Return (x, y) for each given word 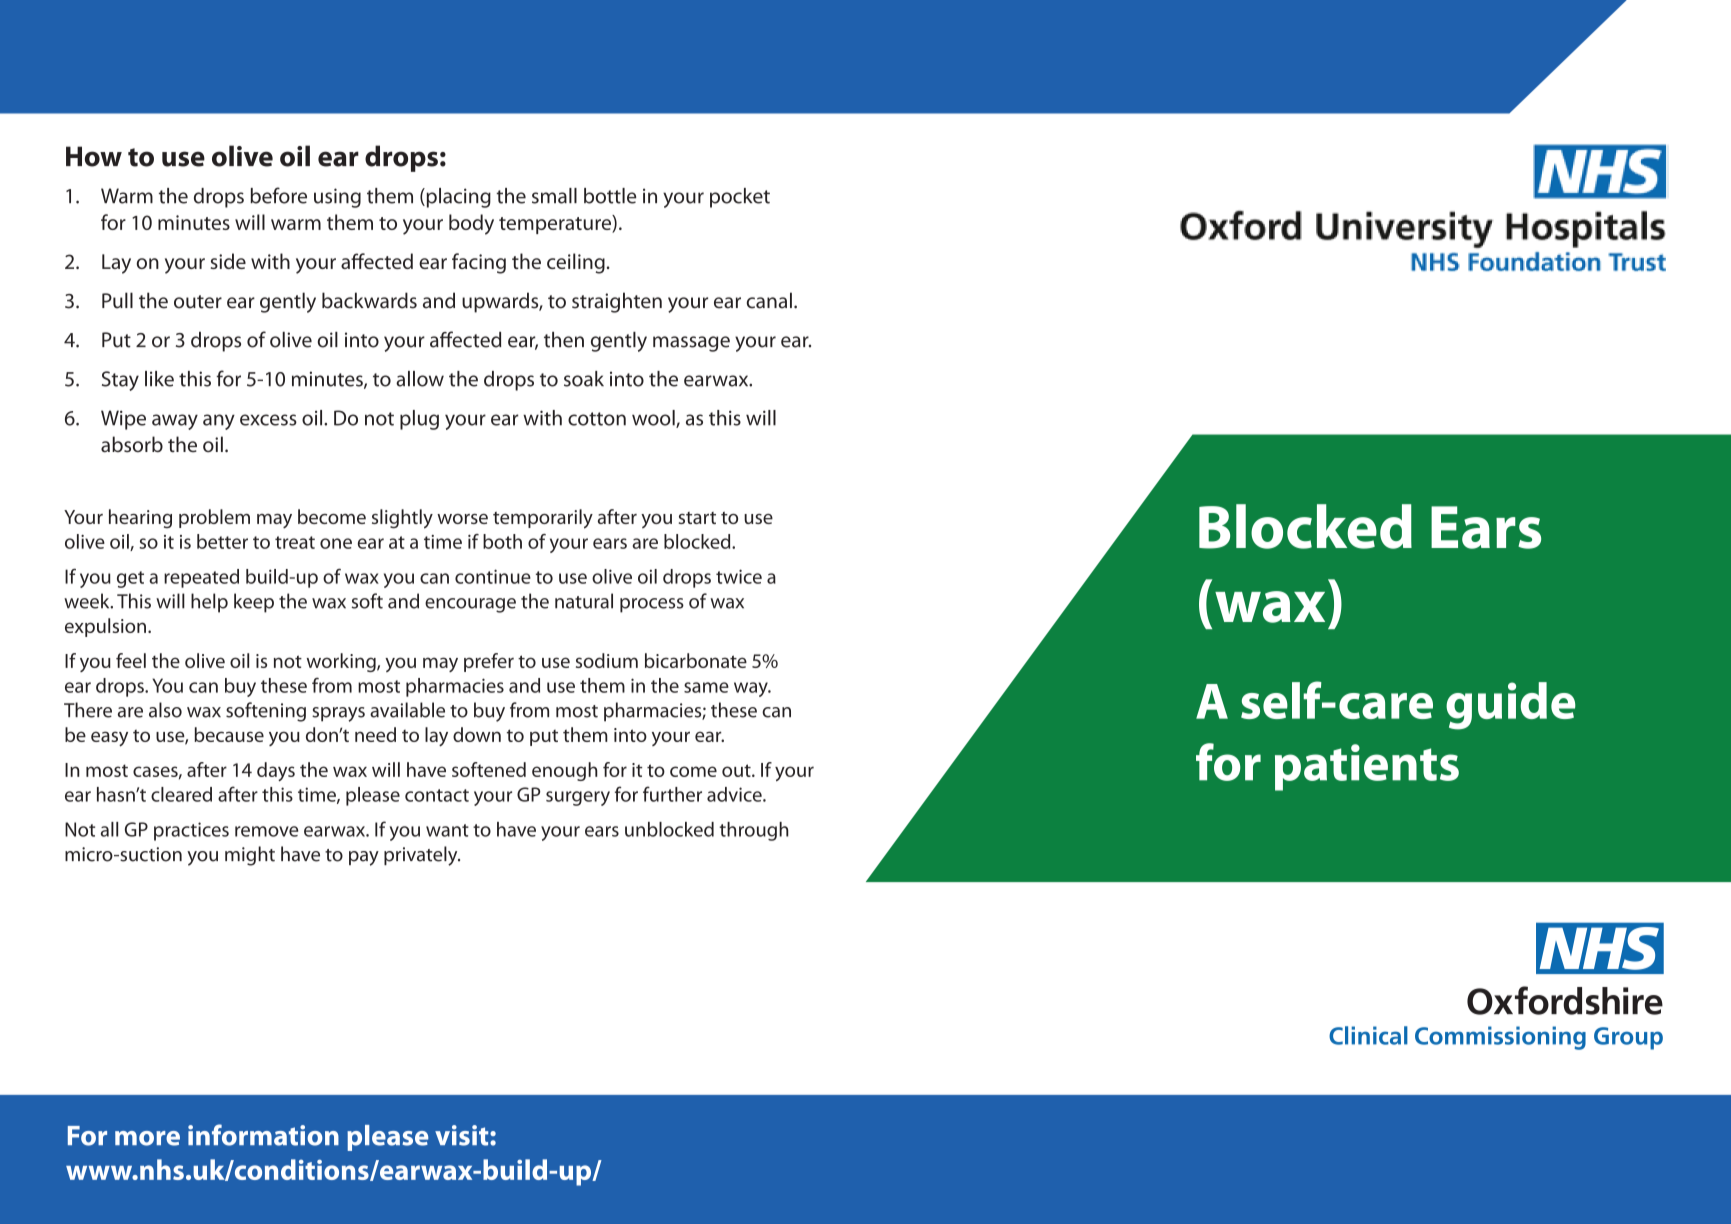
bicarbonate (696, 660)
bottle (610, 196)
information (263, 1135)
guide (1511, 706)
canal (769, 300)
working (342, 662)
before (278, 195)
